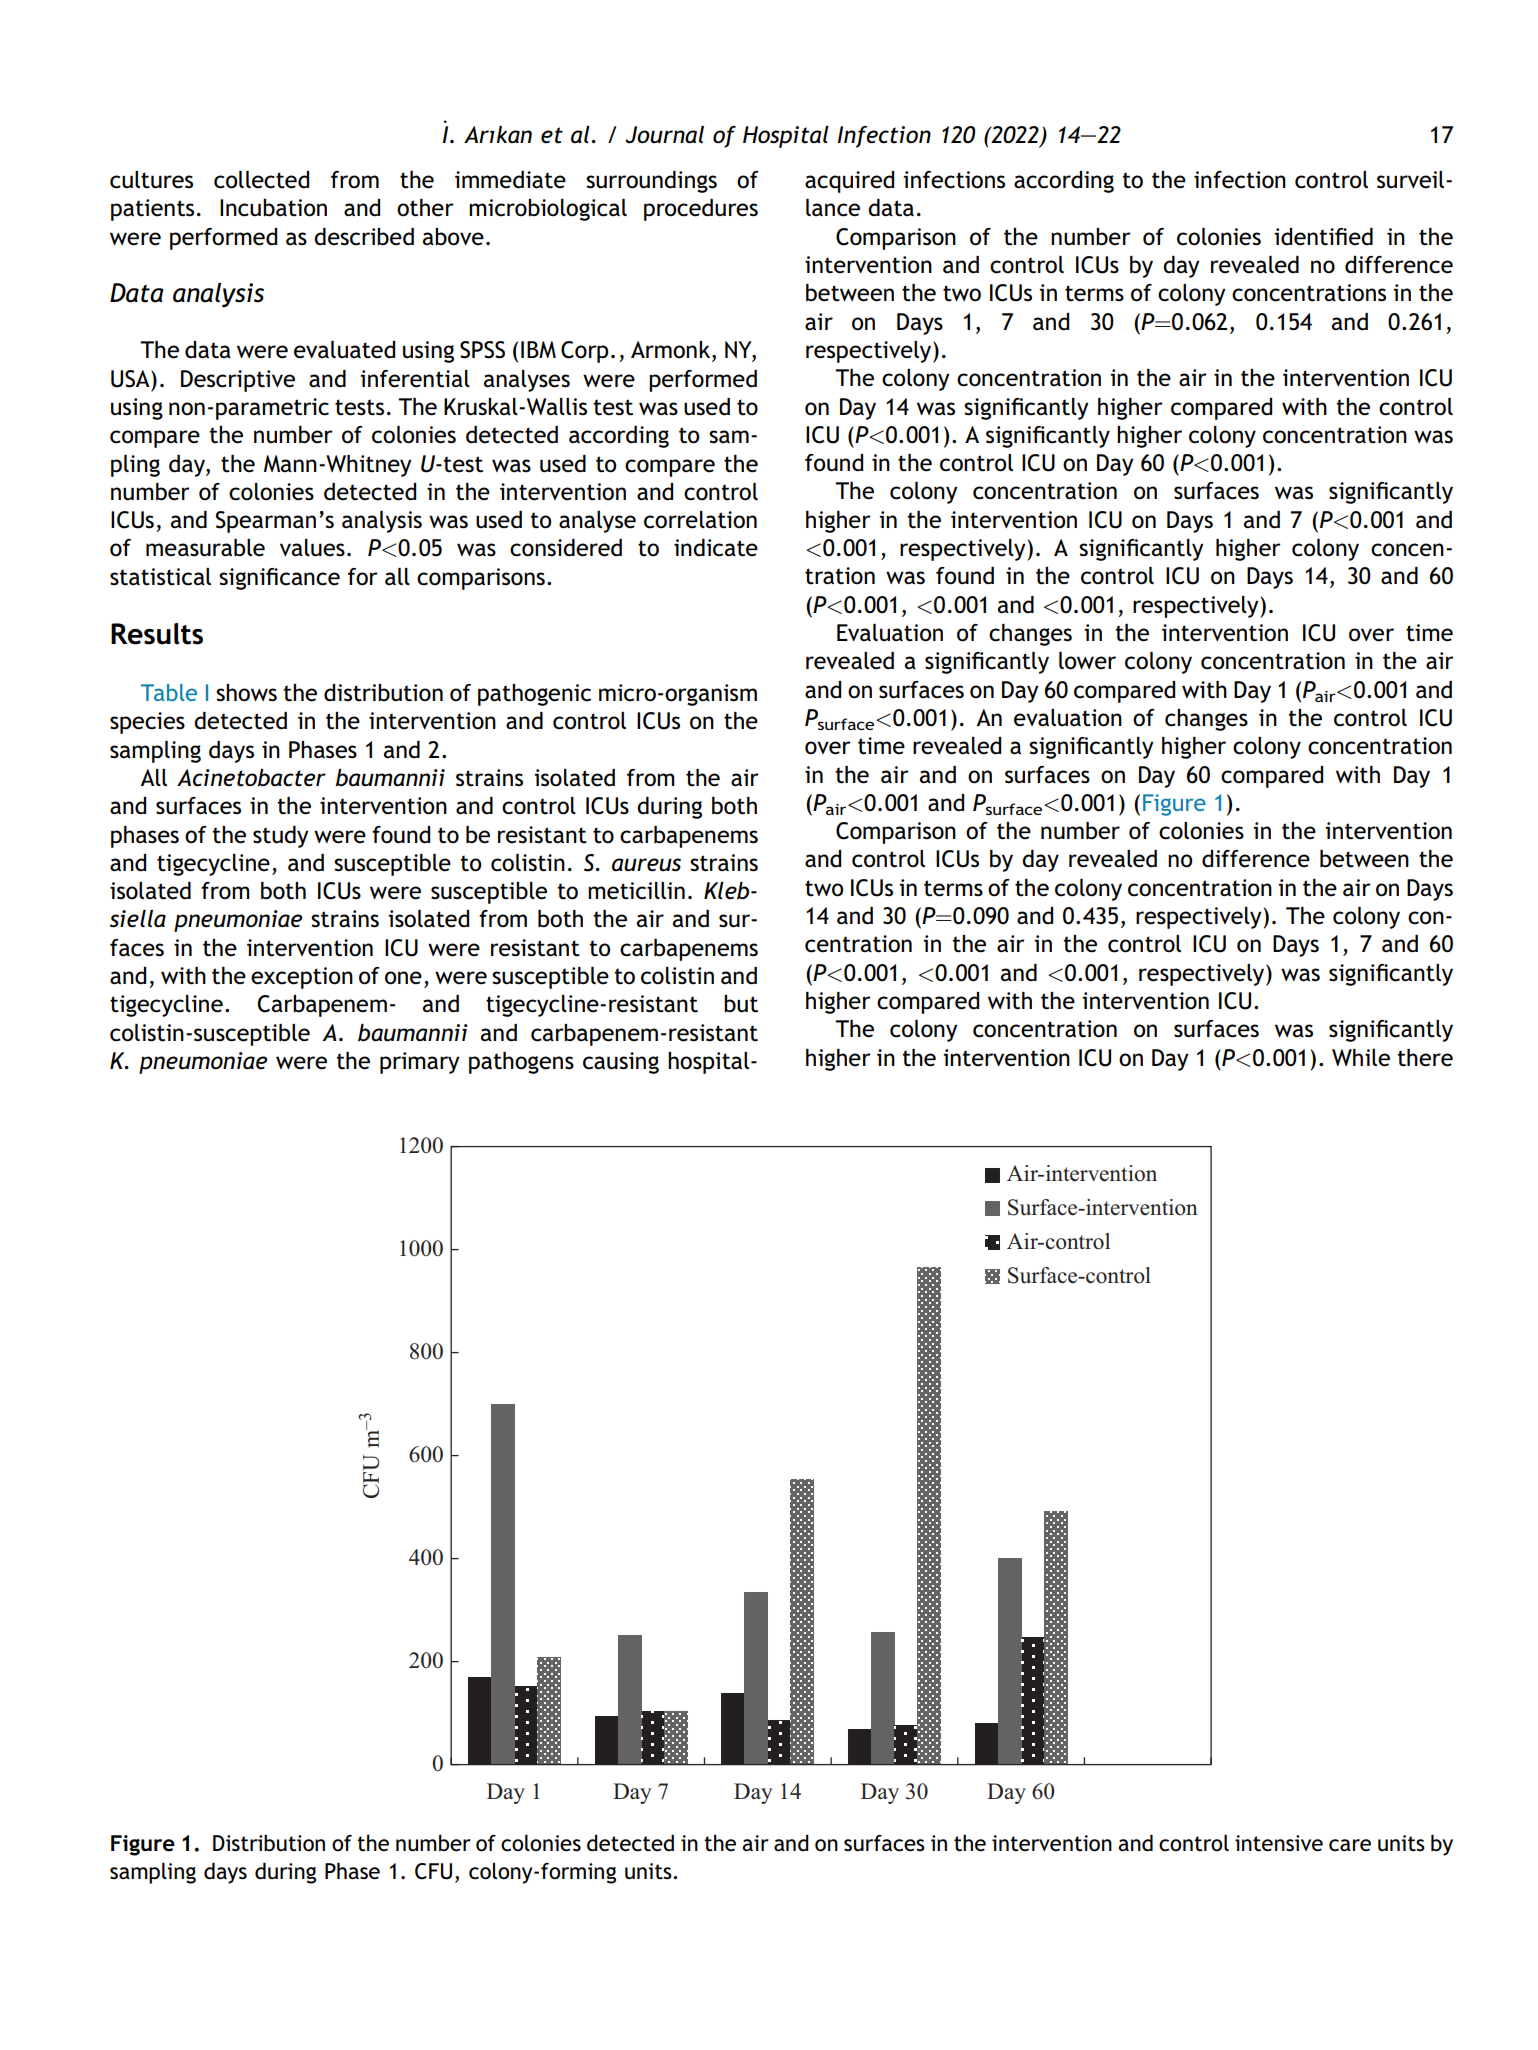 This image has height=2050, width=1538. I want to click on lower, so click(1087, 661).
